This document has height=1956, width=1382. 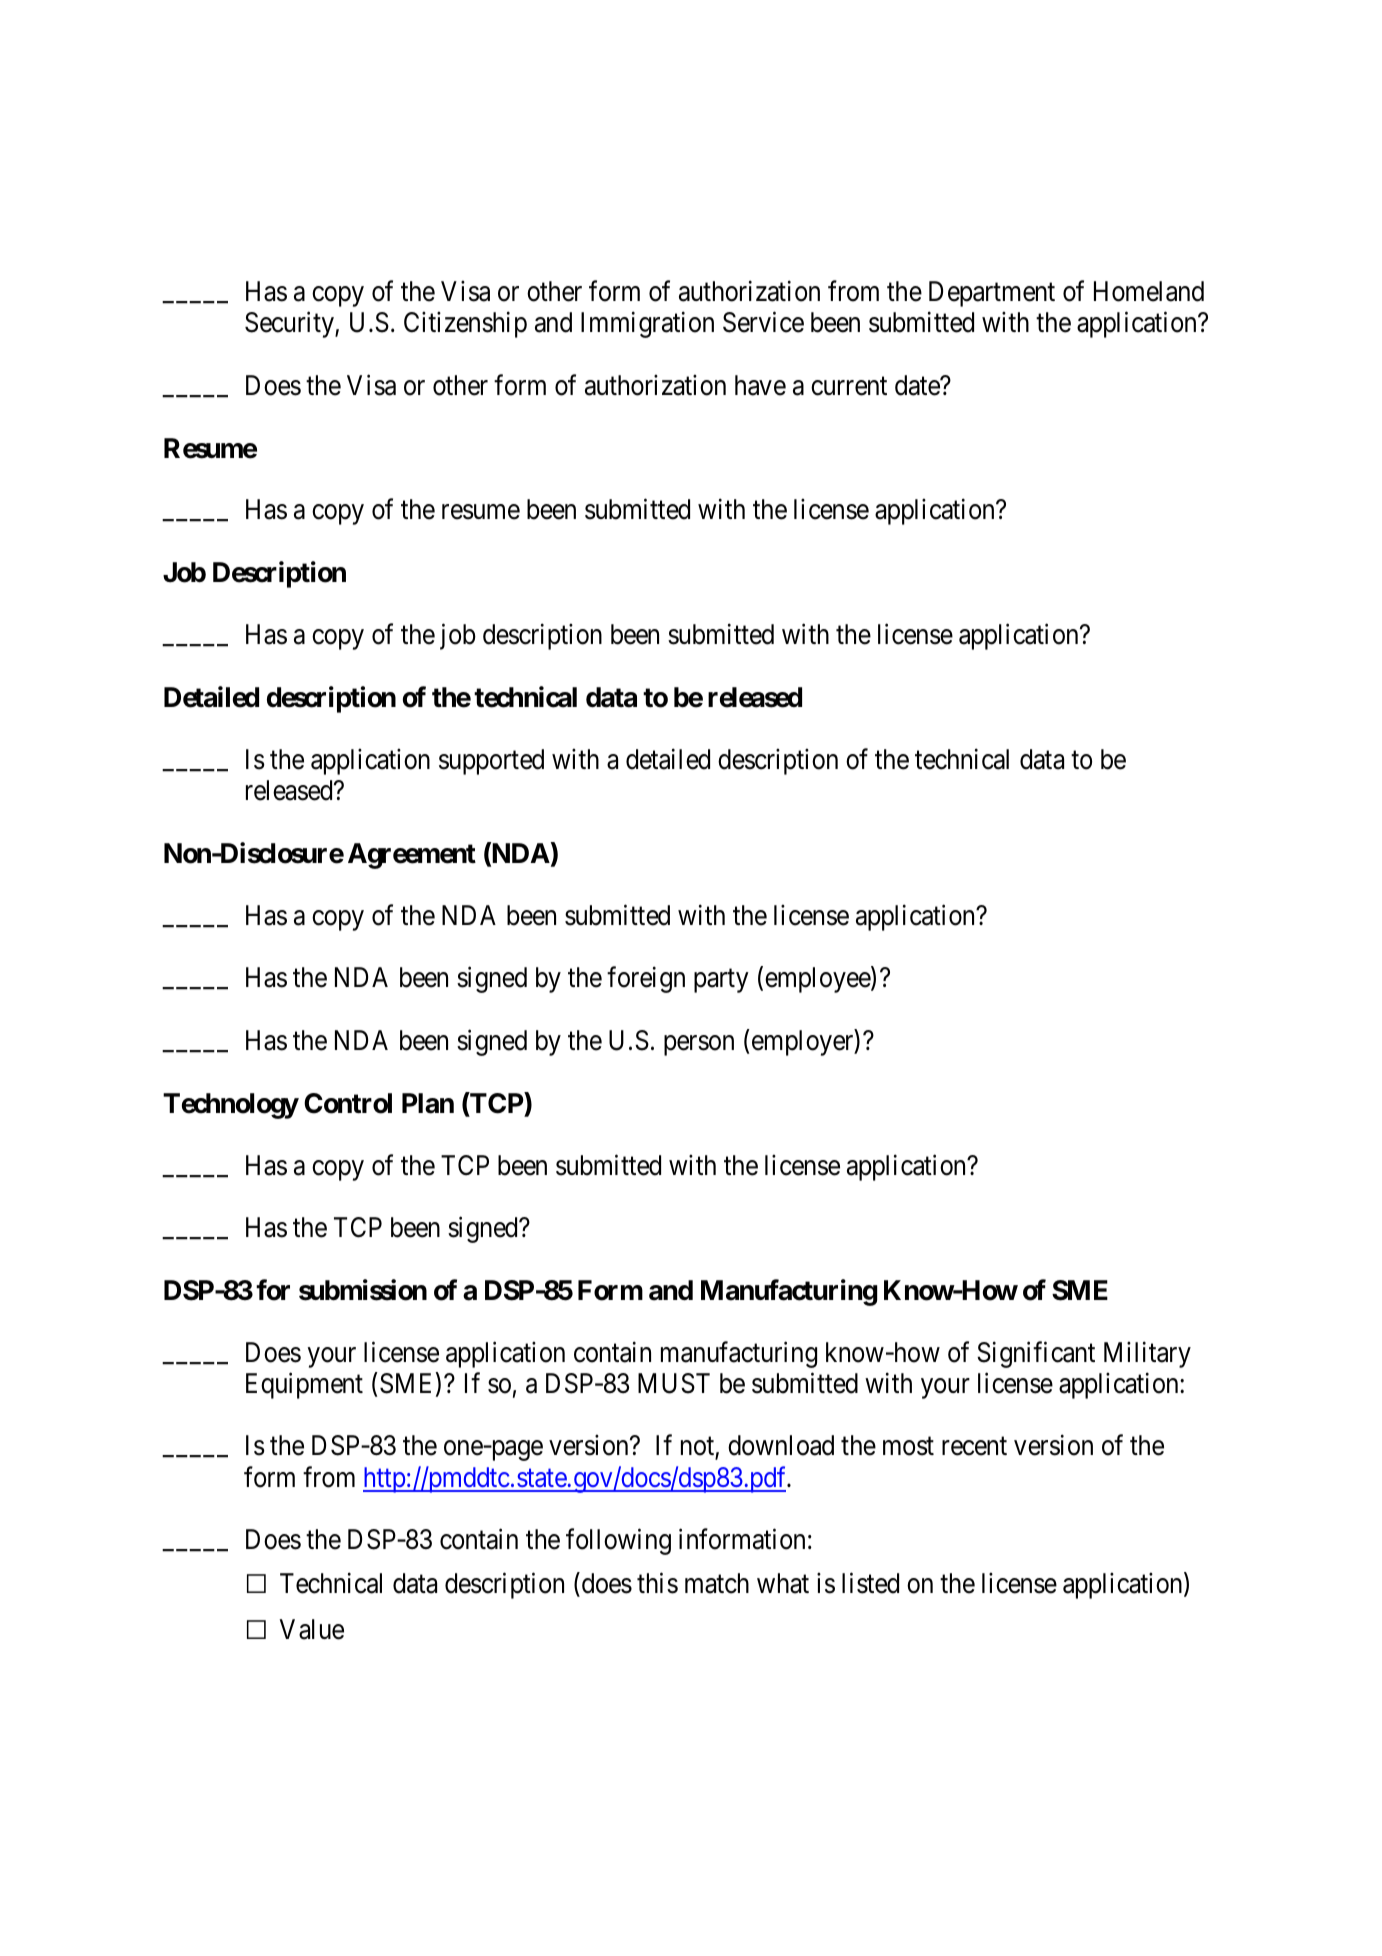 What do you see at coordinates (699, 1045) in the document?
I see `person` at bounding box center [699, 1045].
